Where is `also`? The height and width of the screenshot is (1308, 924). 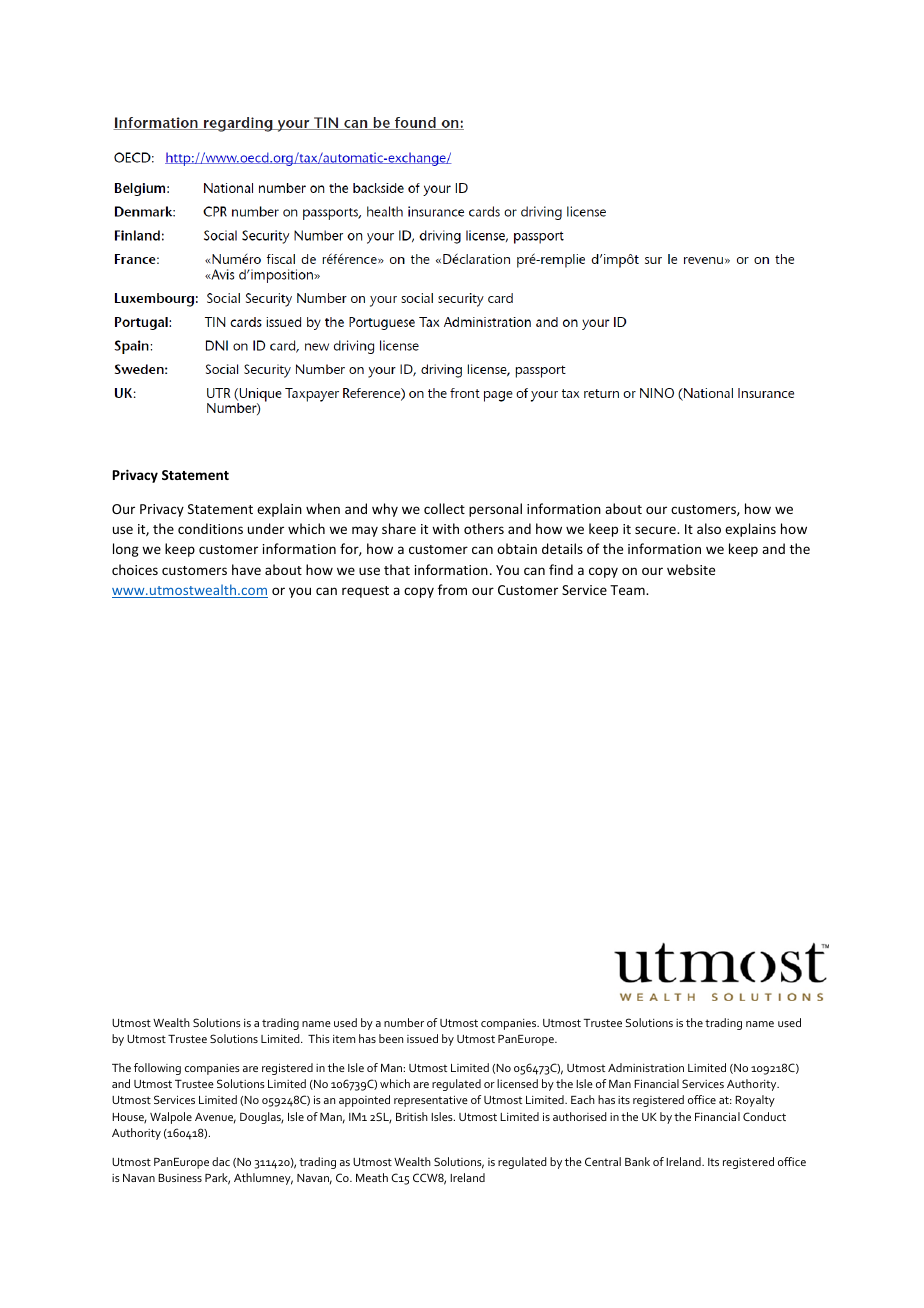
also is located at coordinates (709, 528).
